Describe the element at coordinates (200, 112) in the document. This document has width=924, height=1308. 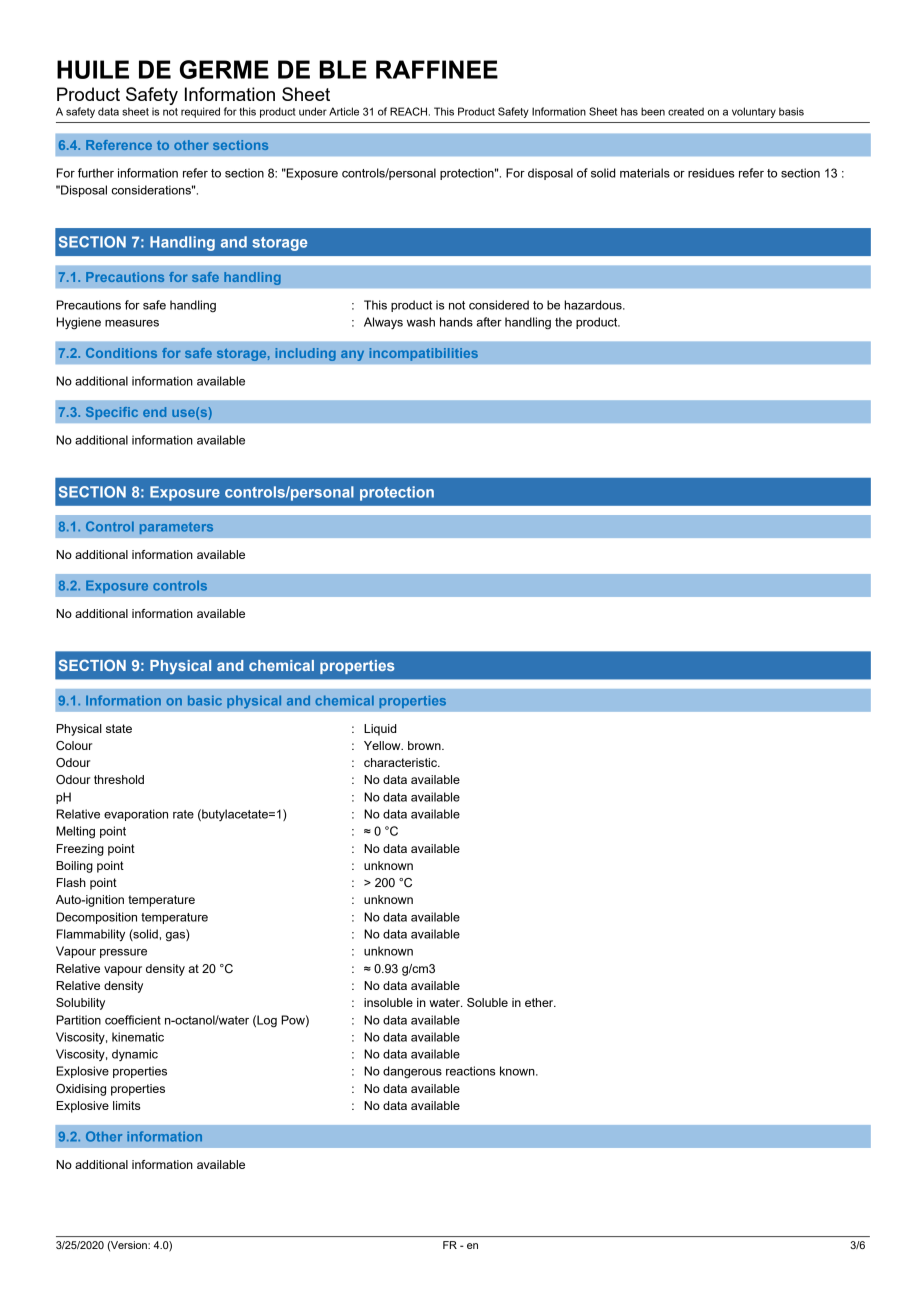
I see `required` at that location.
